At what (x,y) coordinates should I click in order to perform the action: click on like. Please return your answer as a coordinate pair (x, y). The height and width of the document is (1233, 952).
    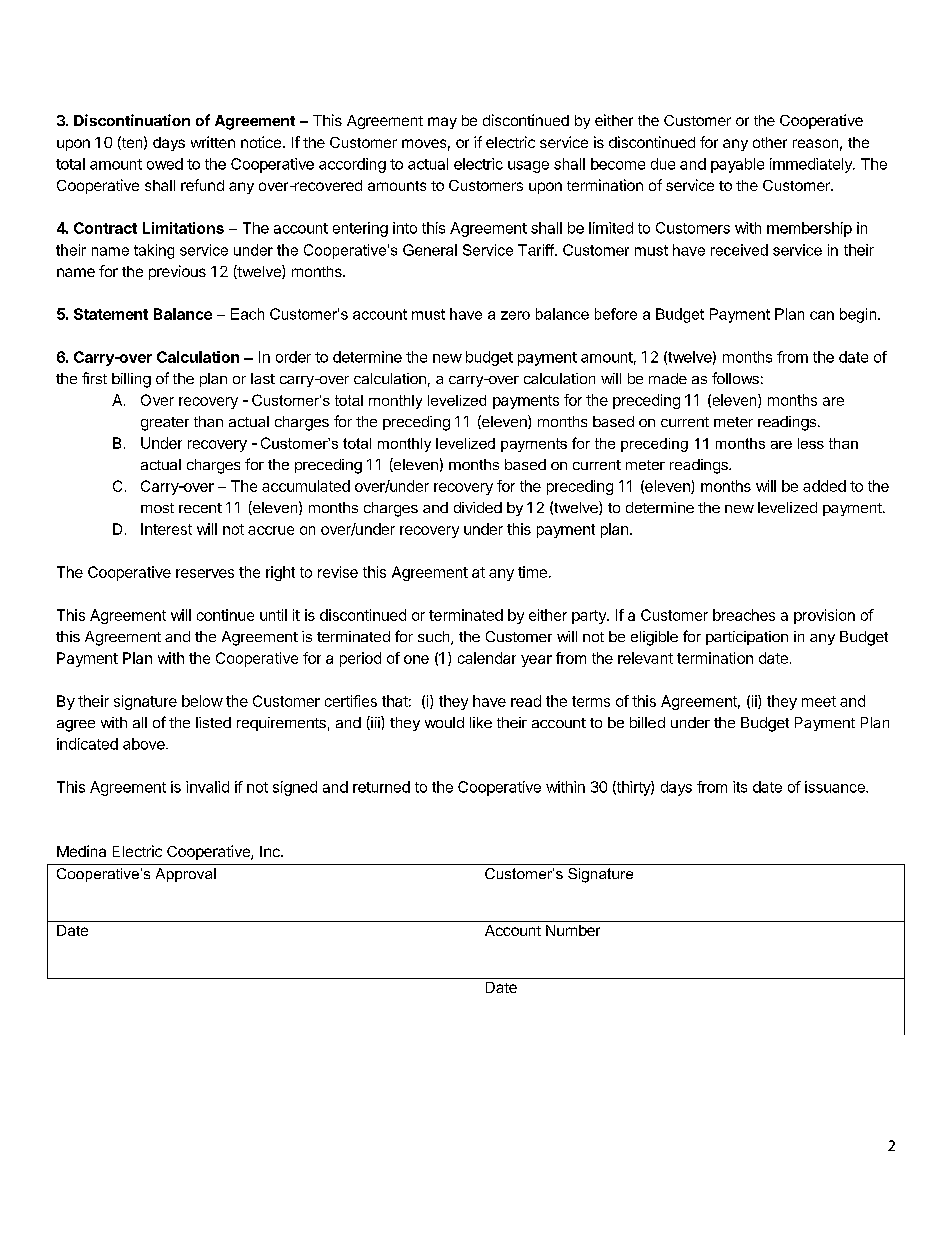
    Looking at the image, I should click on (481, 722).
